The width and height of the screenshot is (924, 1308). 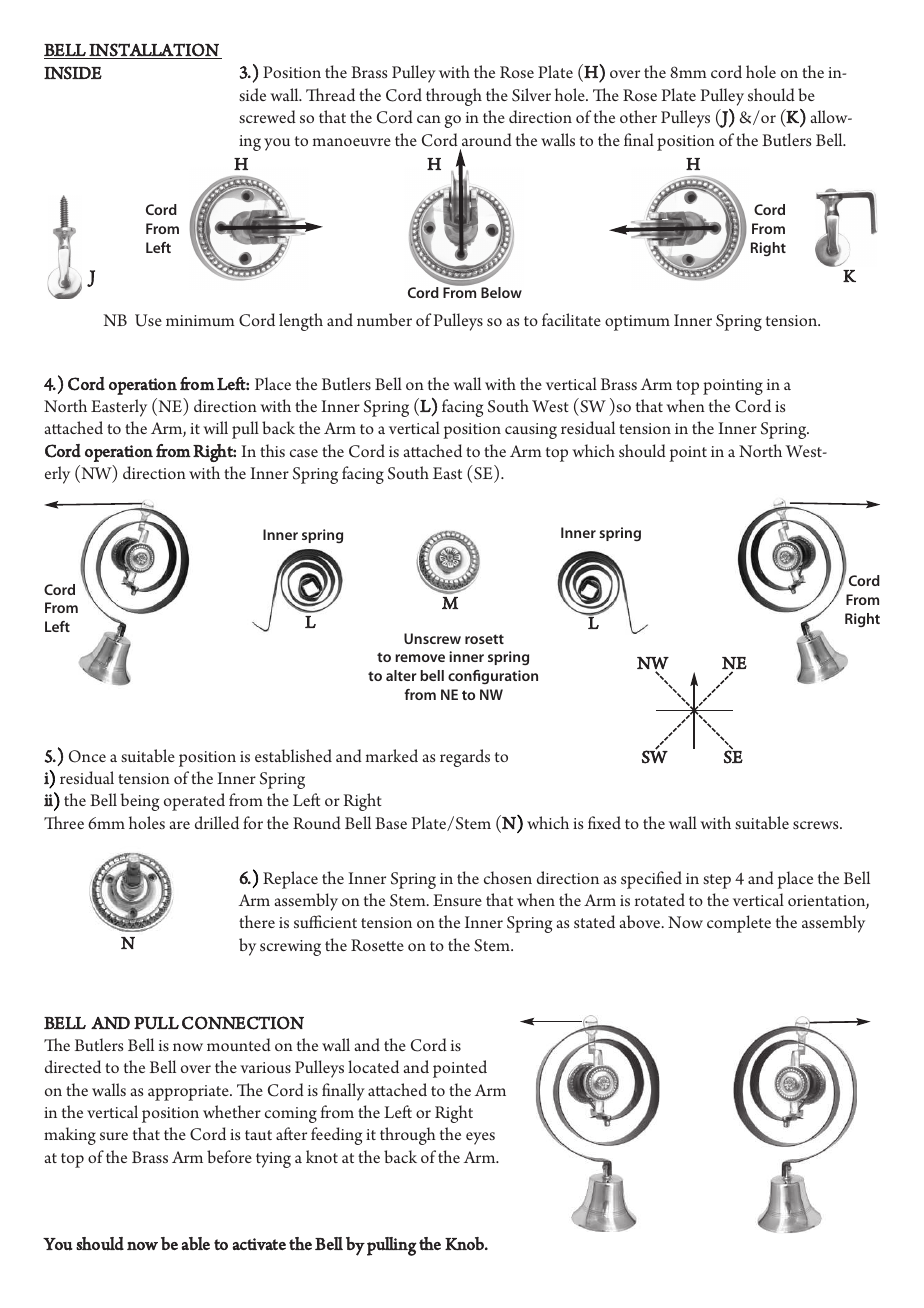 What do you see at coordinates (432, 638) in the screenshot?
I see `Unscrew` at bounding box center [432, 638].
